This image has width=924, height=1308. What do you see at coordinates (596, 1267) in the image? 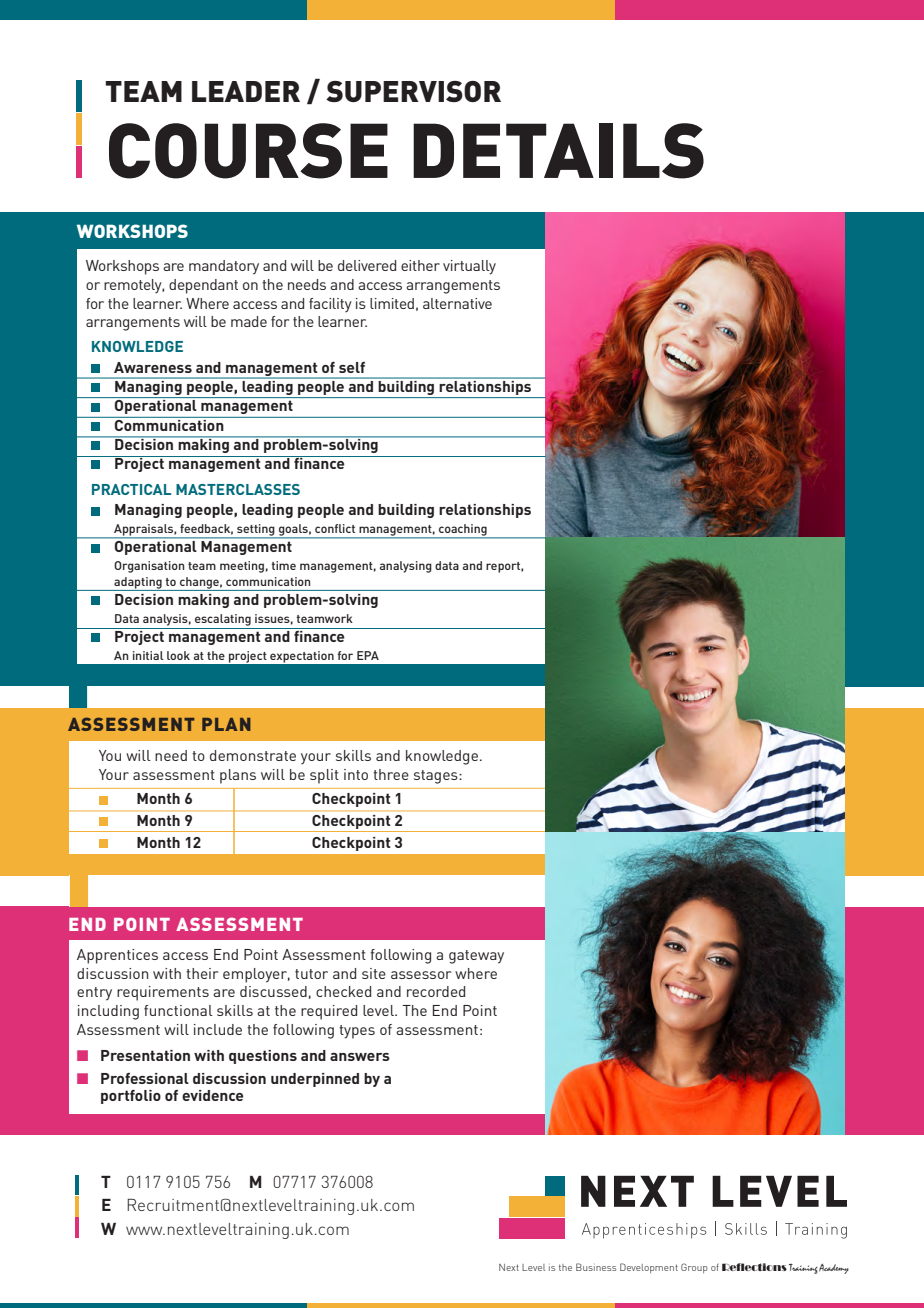
I see `Business` at bounding box center [596, 1267].
